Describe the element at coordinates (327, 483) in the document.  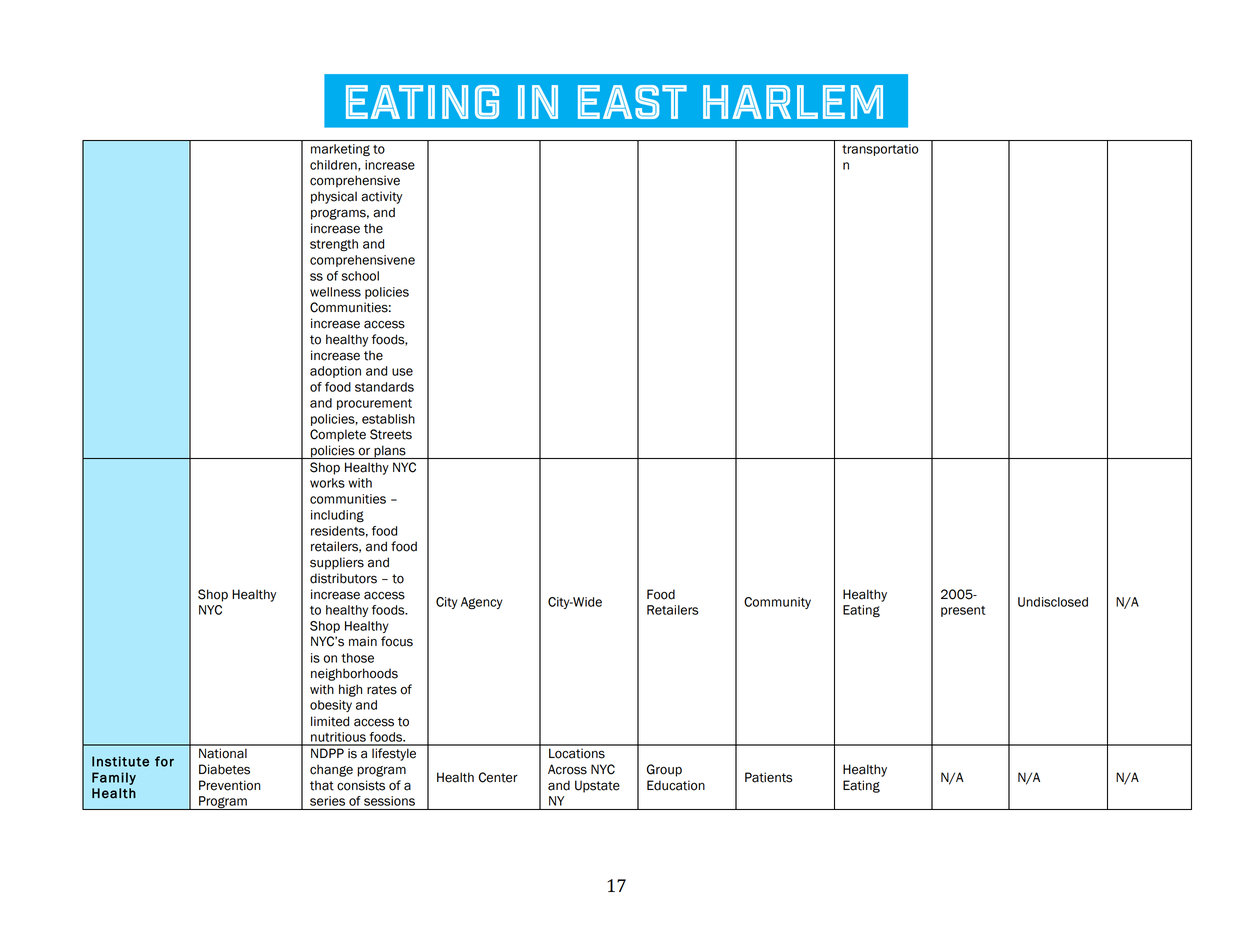
I see `works` at that location.
